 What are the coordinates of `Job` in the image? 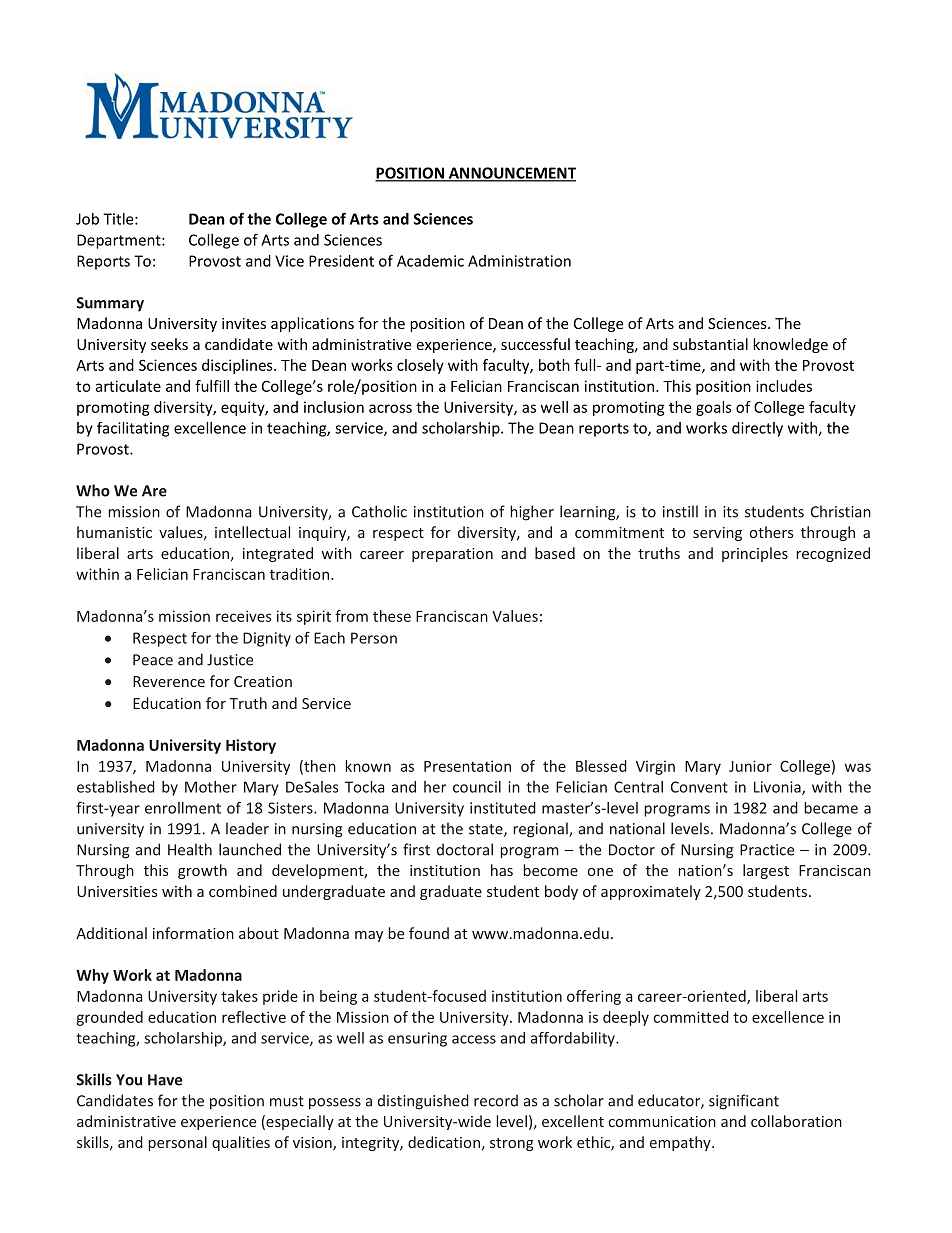 It's located at (87, 219).
